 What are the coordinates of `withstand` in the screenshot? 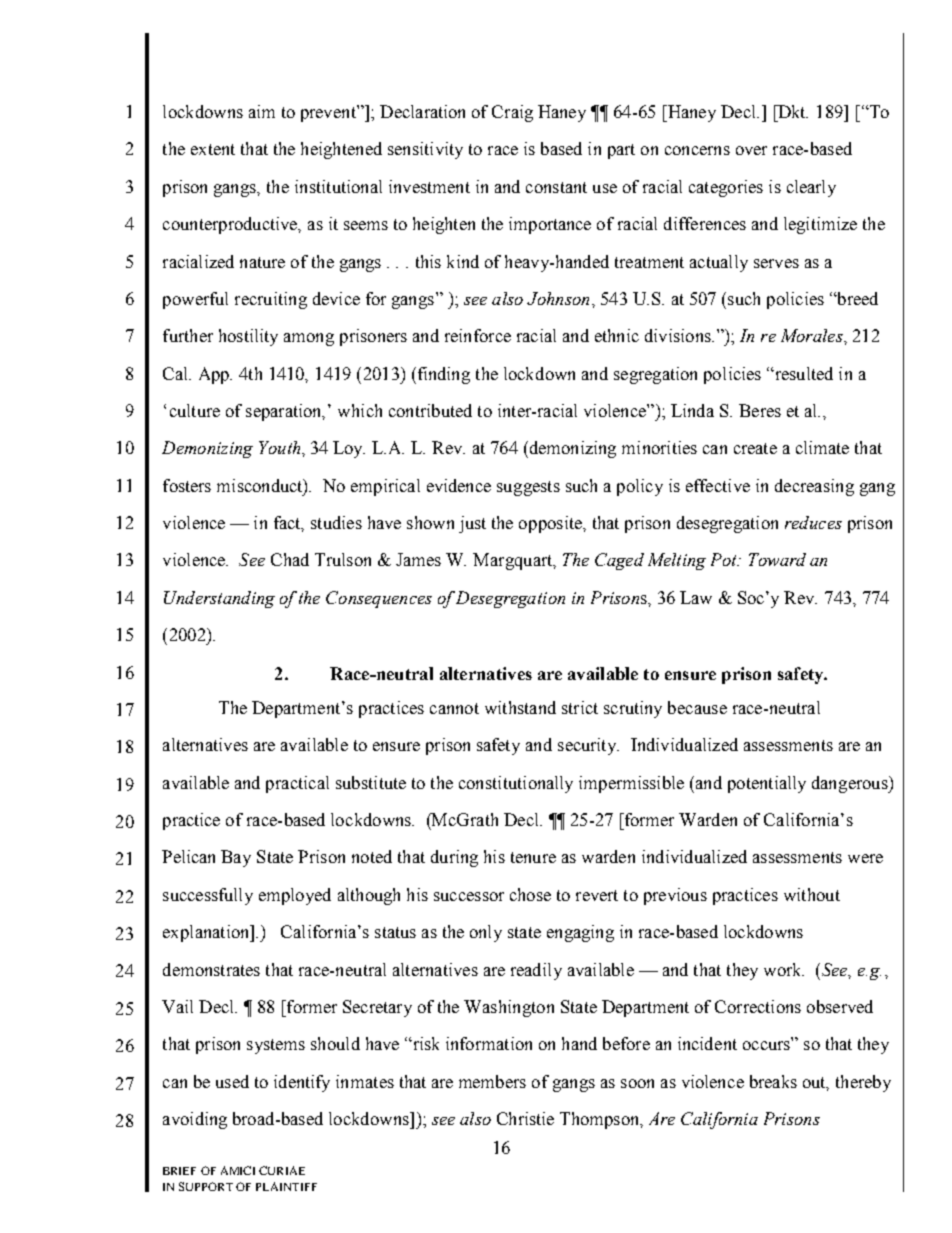 It's located at (520, 707).
